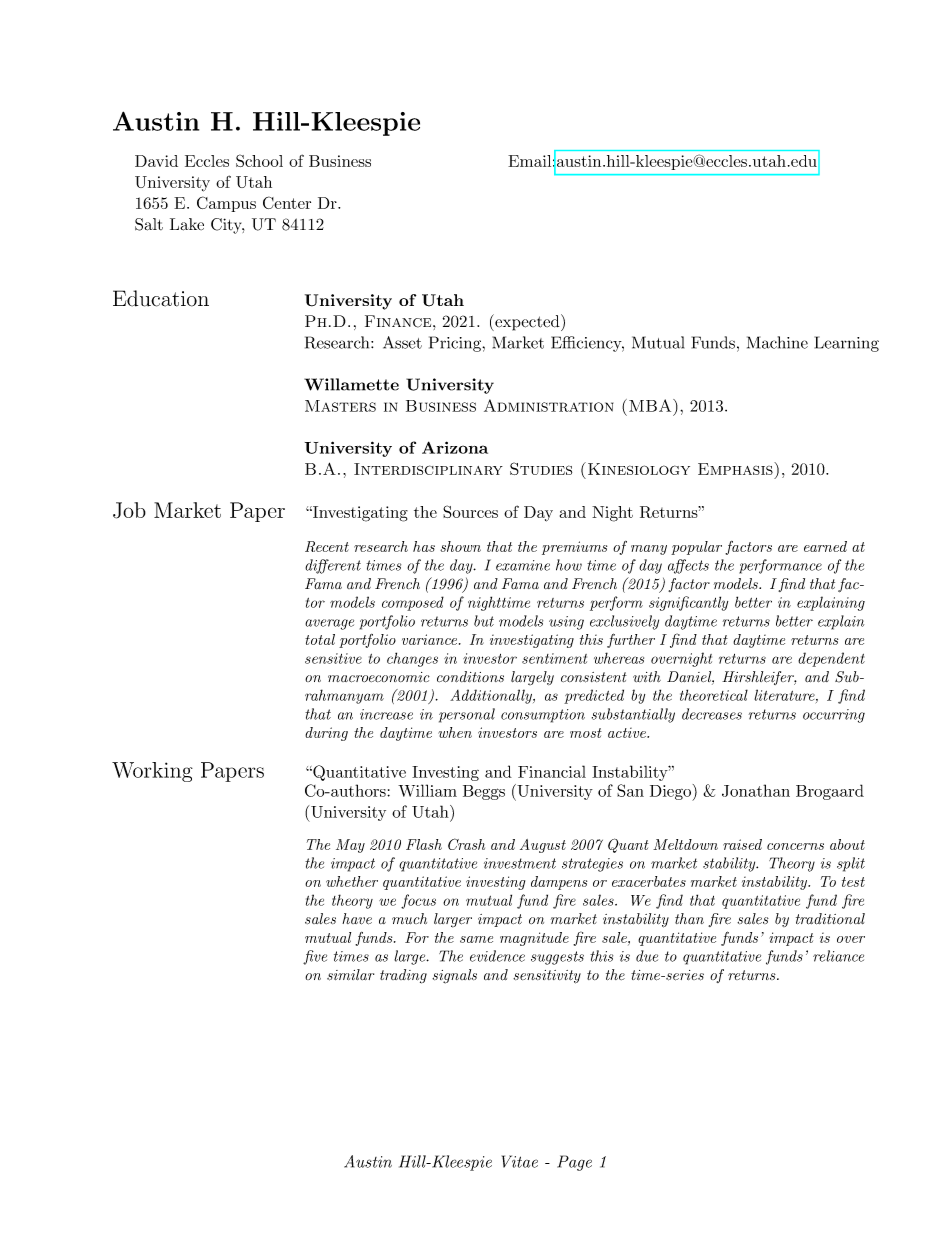 Image resolution: width=952 pixels, height=1233 pixels. I want to click on raised, so click(742, 844).
